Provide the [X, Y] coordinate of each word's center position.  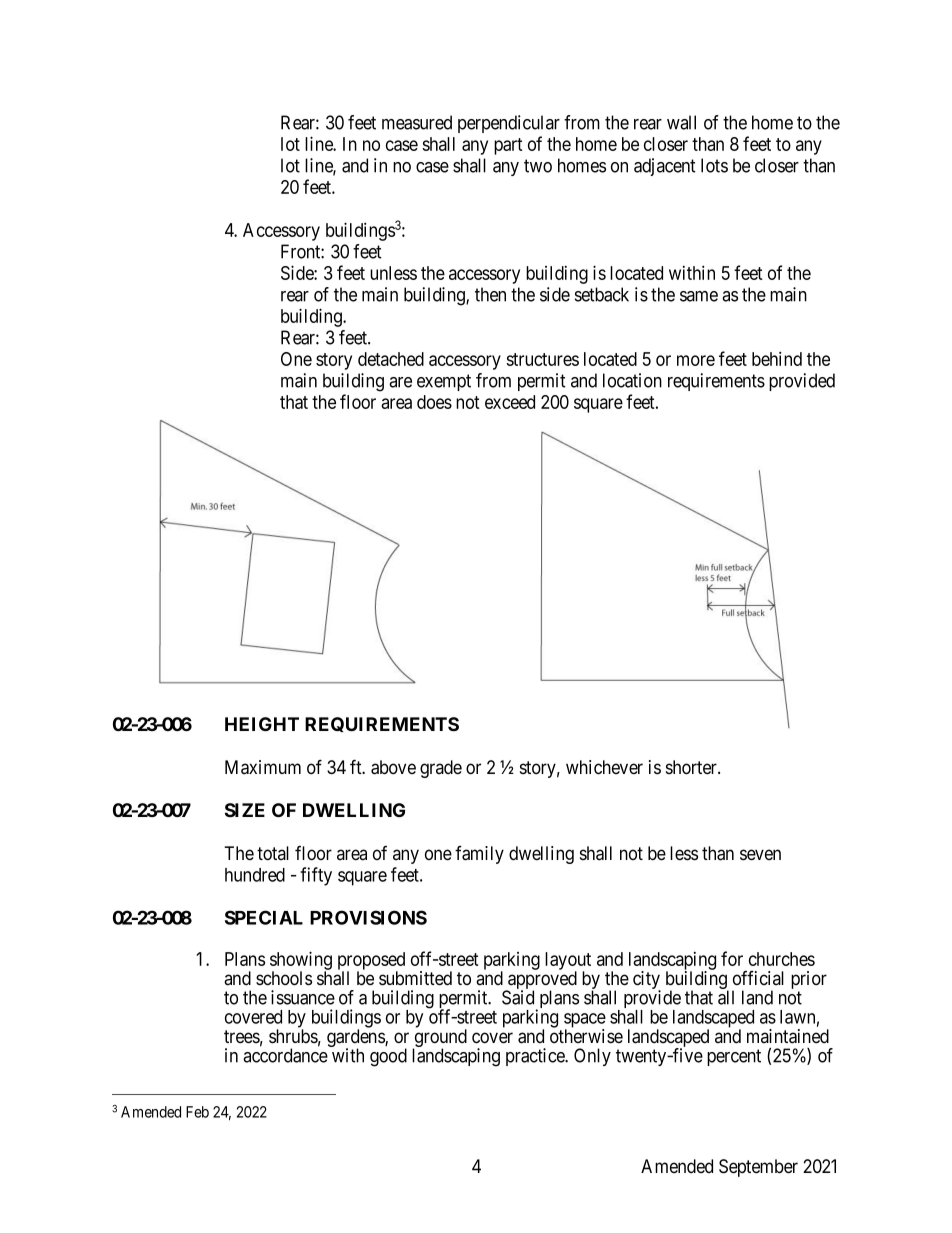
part [508, 146]
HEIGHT [262, 724]
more [696, 360]
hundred [255, 875]
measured [417, 122]
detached [391, 359]
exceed [510, 402]
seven [760, 855]
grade [441, 769]
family [479, 855]
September [758, 1168]
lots [714, 165]
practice [536, 1057]
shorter [692, 767]
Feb [197, 1112]
